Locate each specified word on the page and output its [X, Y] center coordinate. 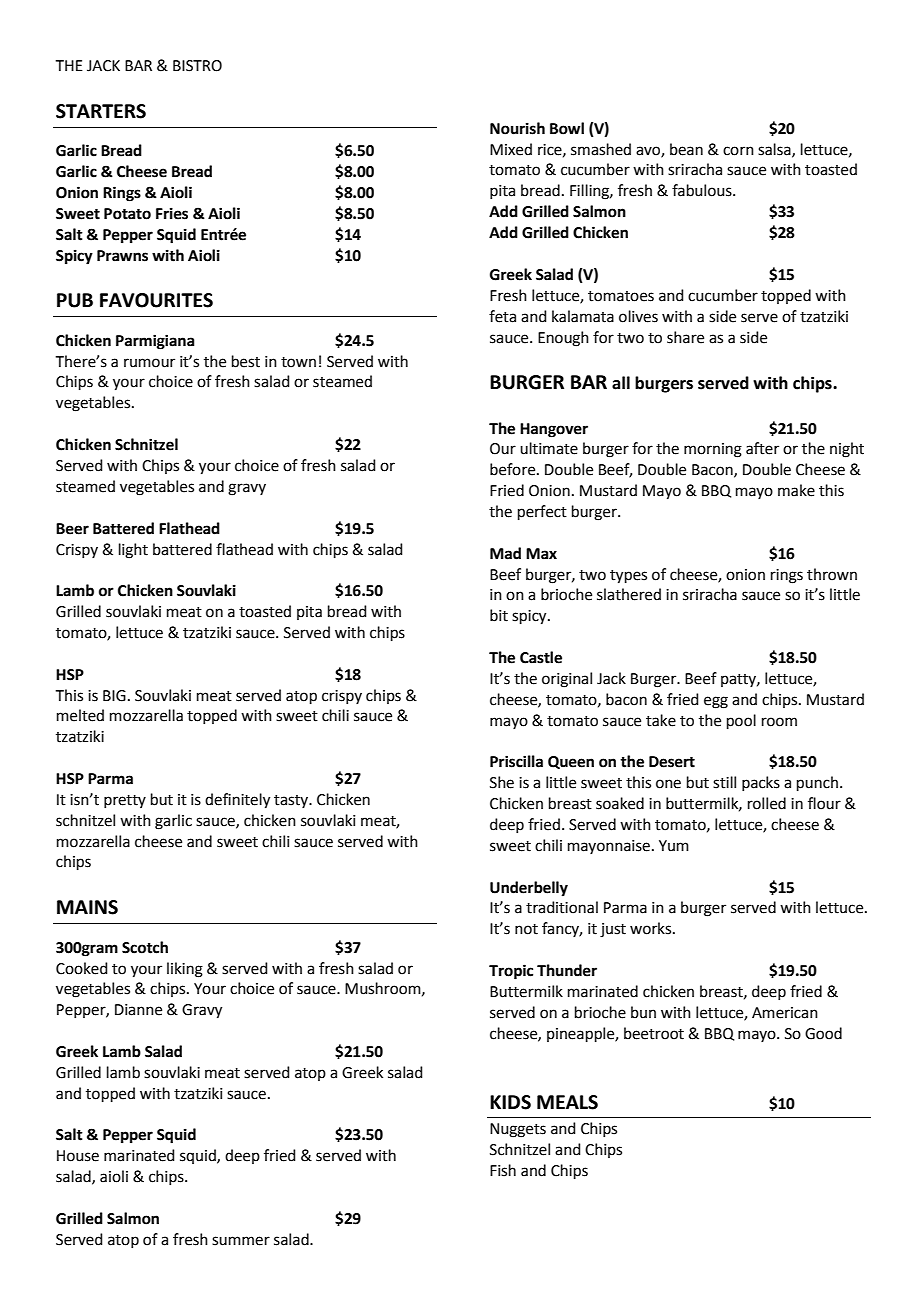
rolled [767, 803]
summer [241, 1241]
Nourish [517, 128]
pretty [125, 801]
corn [738, 151]
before [514, 469]
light [133, 551]
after [762, 448]
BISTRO [197, 66]
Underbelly [529, 889]
